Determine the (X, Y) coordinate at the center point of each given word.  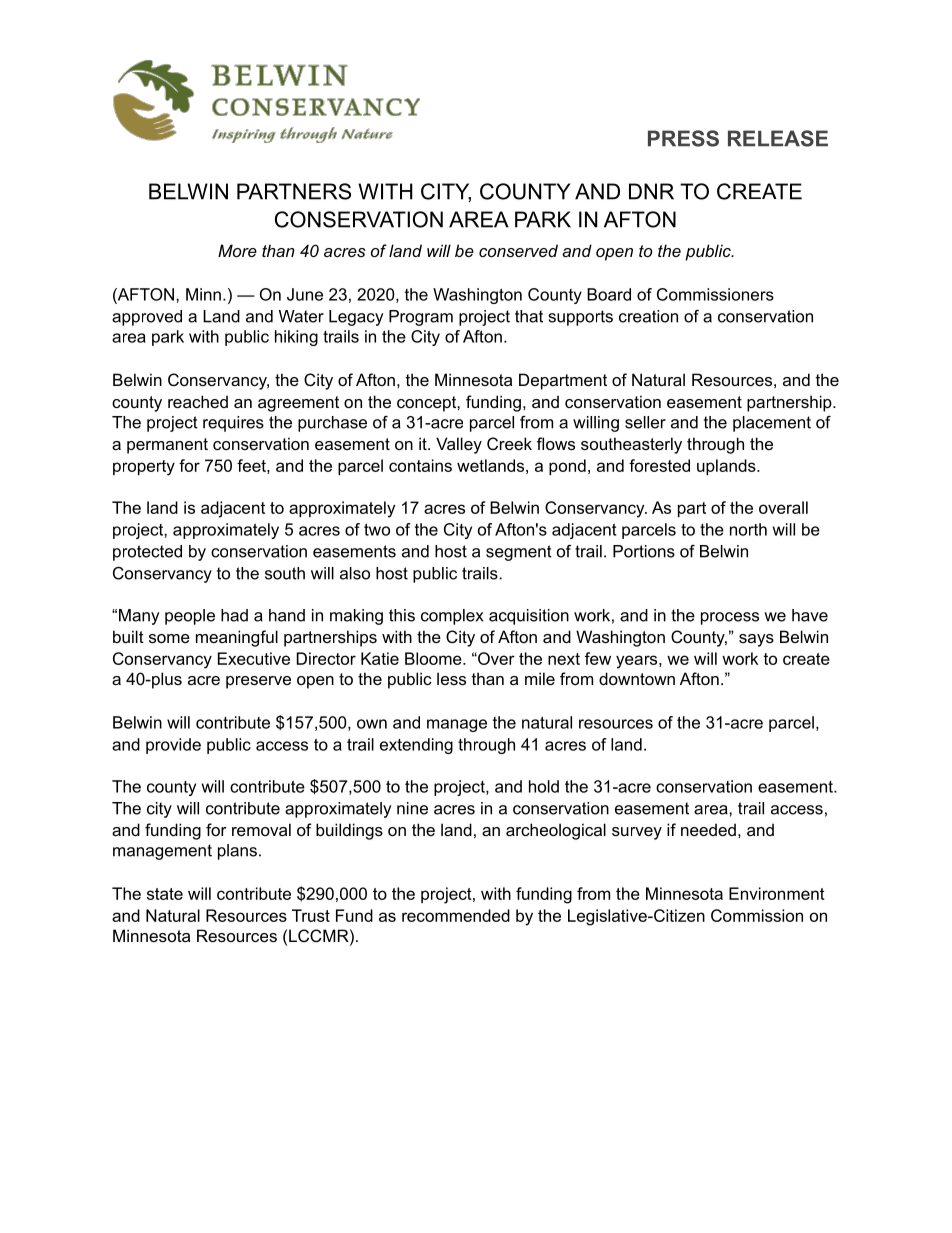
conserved (518, 250)
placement (772, 424)
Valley (459, 445)
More (237, 250)
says (756, 640)
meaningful (237, 638)
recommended (456, 915)
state (165, 894)
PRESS (683, 138)
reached (198, 401)
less (451, 678)
